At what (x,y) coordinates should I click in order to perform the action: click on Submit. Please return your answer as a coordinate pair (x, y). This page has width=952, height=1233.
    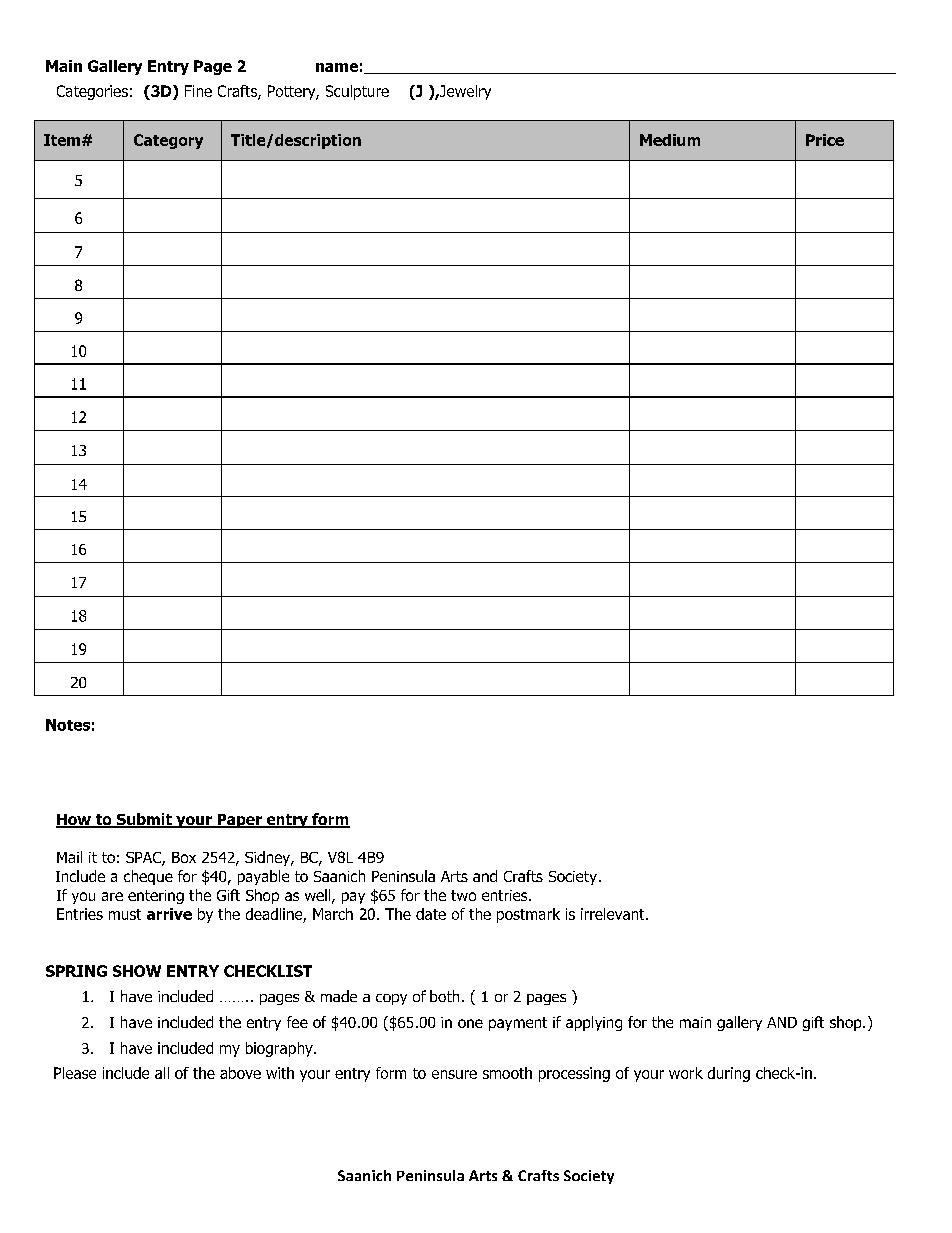
    Looking at the image, I should click on (144, 820).
